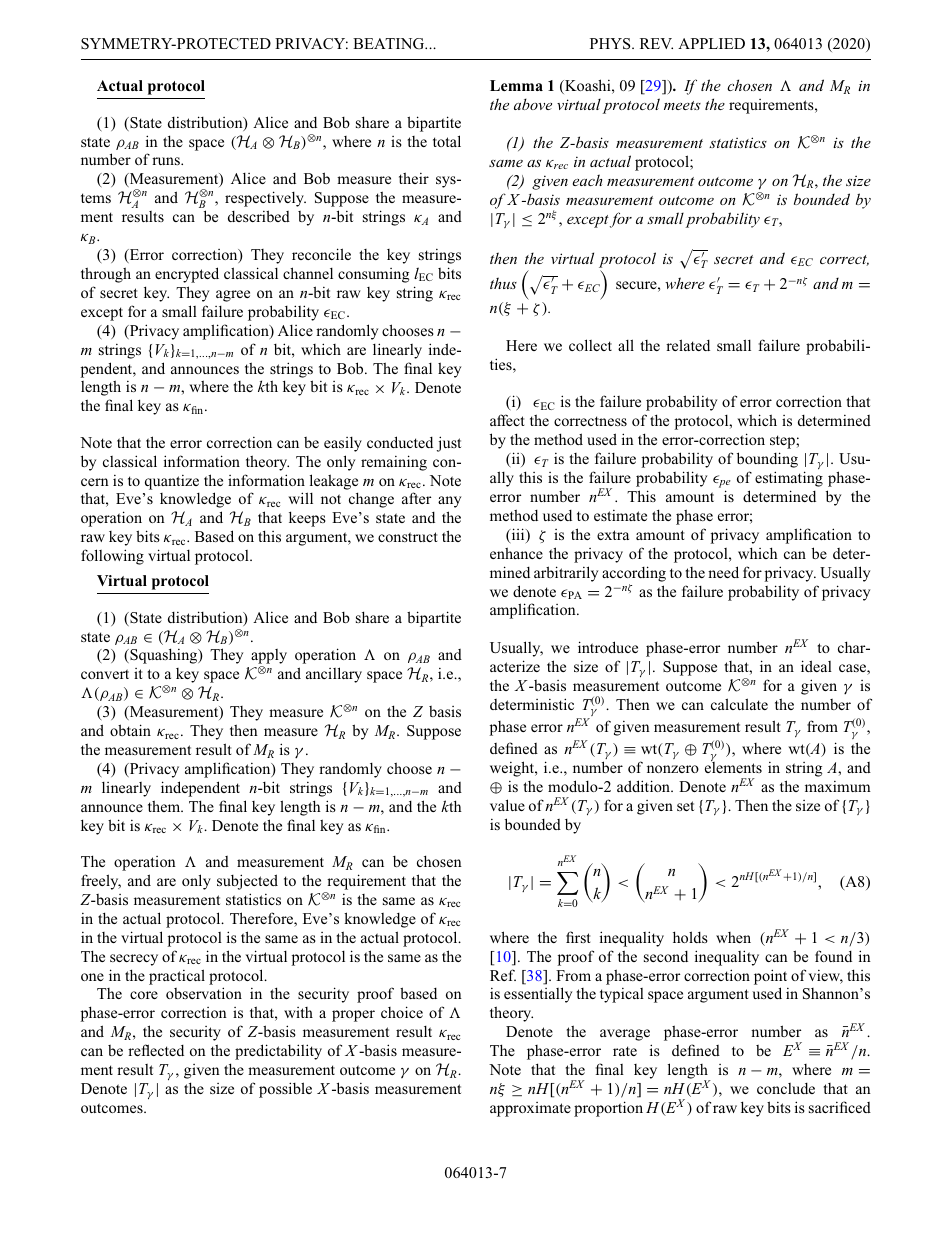 This screenshot has width=952, height=1233. I want to click on Lemma, so click(516, 85).
